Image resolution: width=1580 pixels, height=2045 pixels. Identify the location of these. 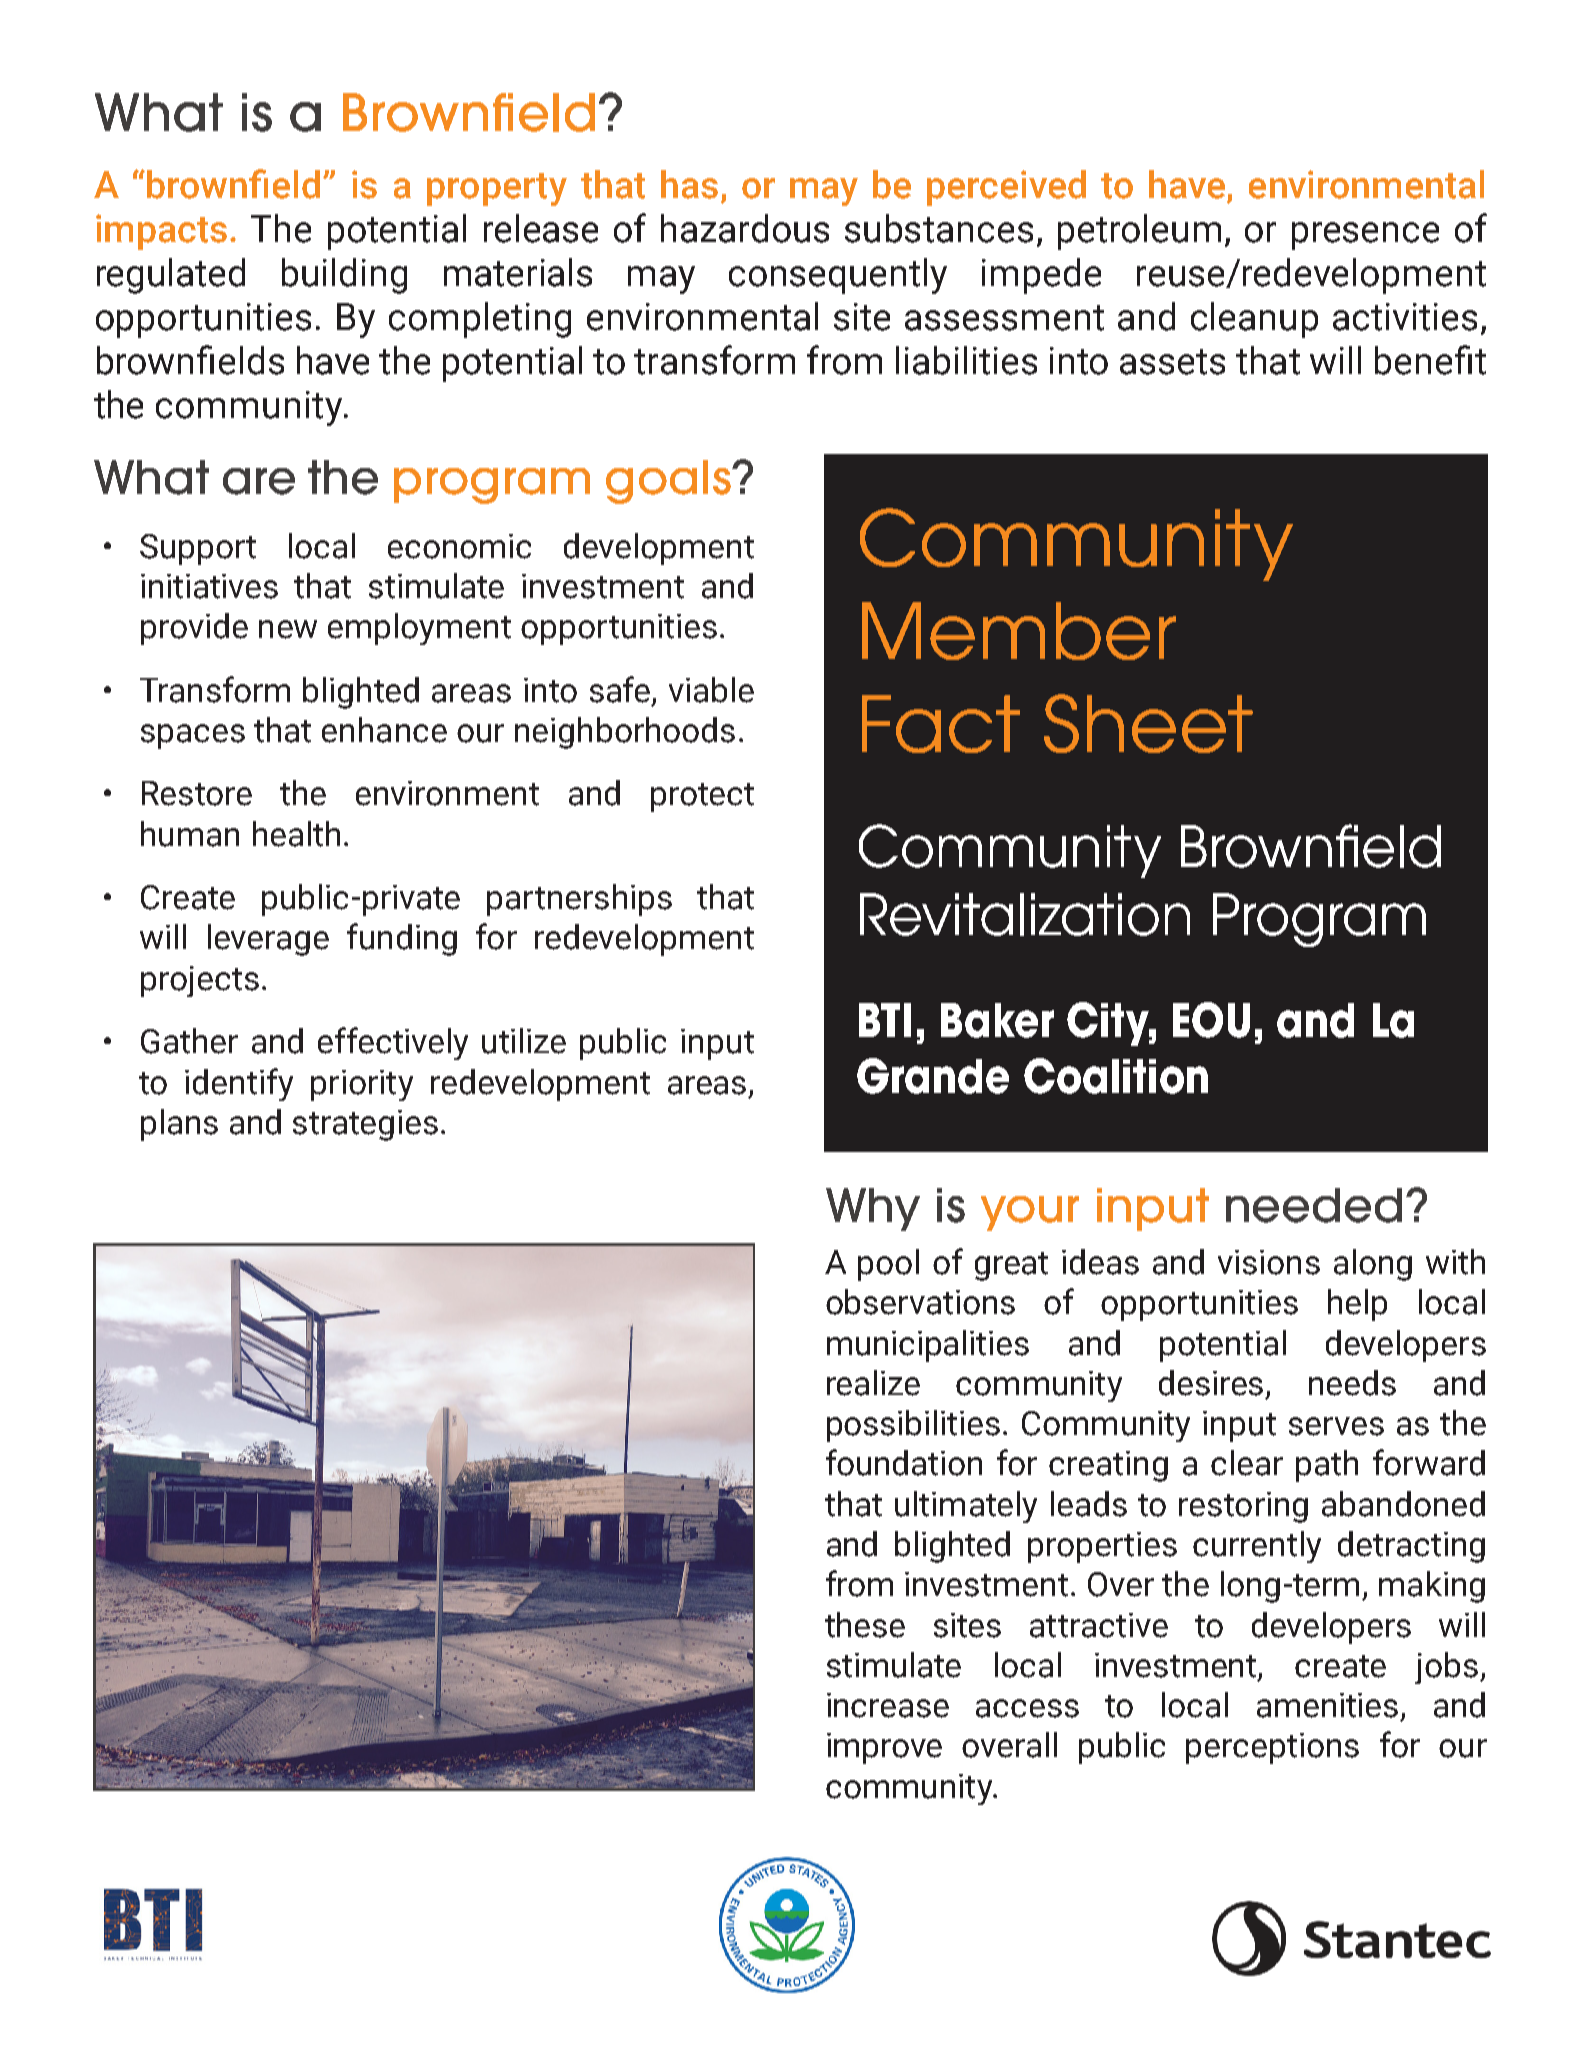
(865, 1625).
